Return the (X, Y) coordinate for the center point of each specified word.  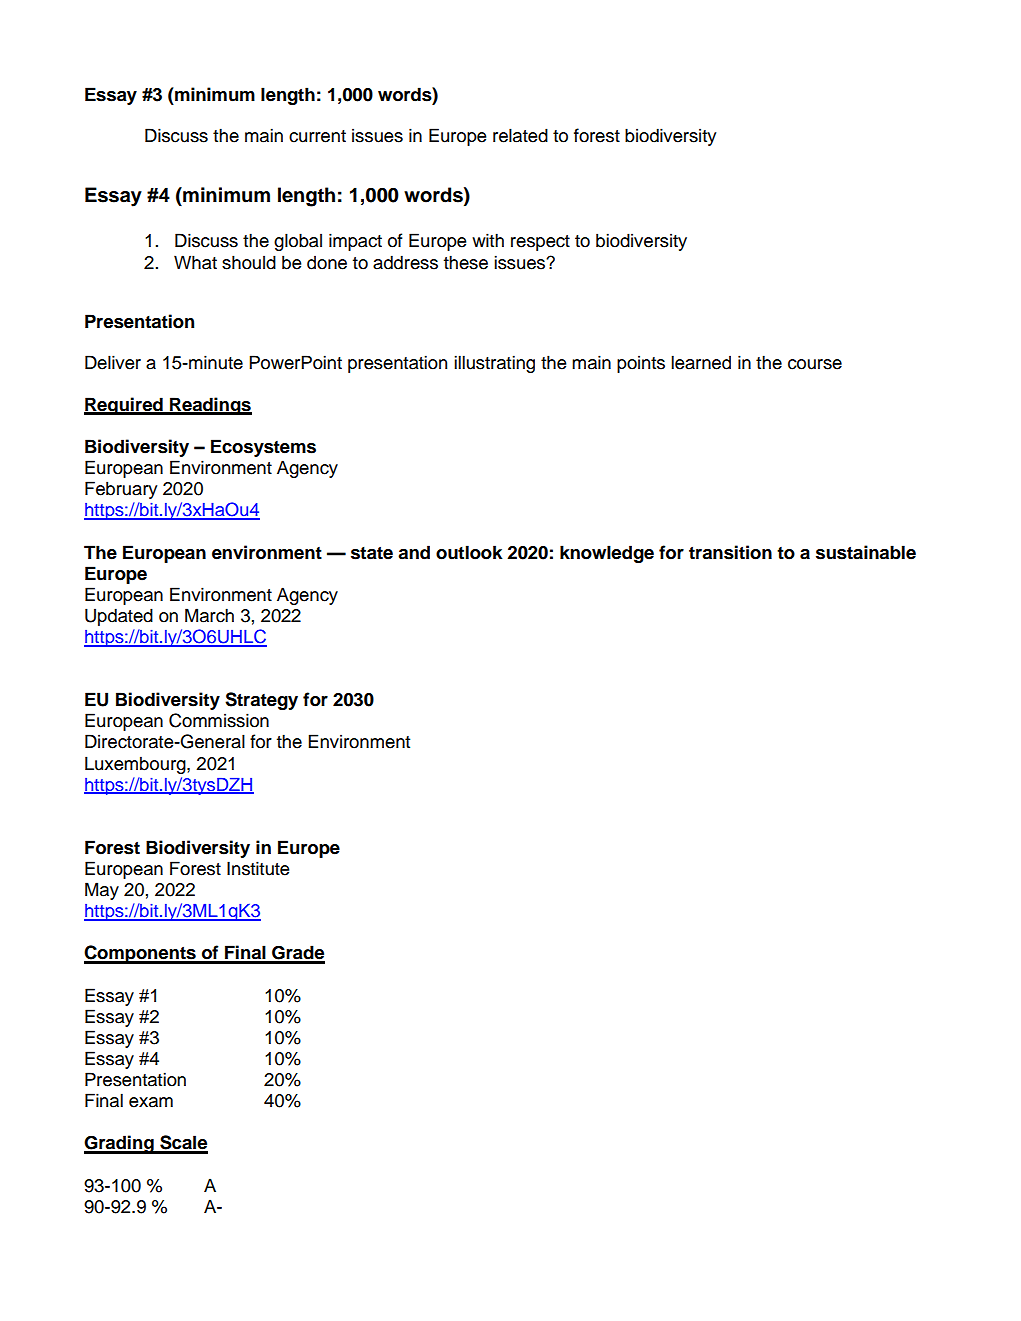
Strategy (261, 701)
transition (730, 552)
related (520, 135)
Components (141, 954)
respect (540, 243)
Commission (219, 720)
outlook (469, 552)
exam (151, 1102)
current (317, 136)
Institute (258, 868)
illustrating (494, 364)
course (815, 364)
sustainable (866, 552)
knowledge (607, 554)
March (209, 615)
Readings (210, 406)
